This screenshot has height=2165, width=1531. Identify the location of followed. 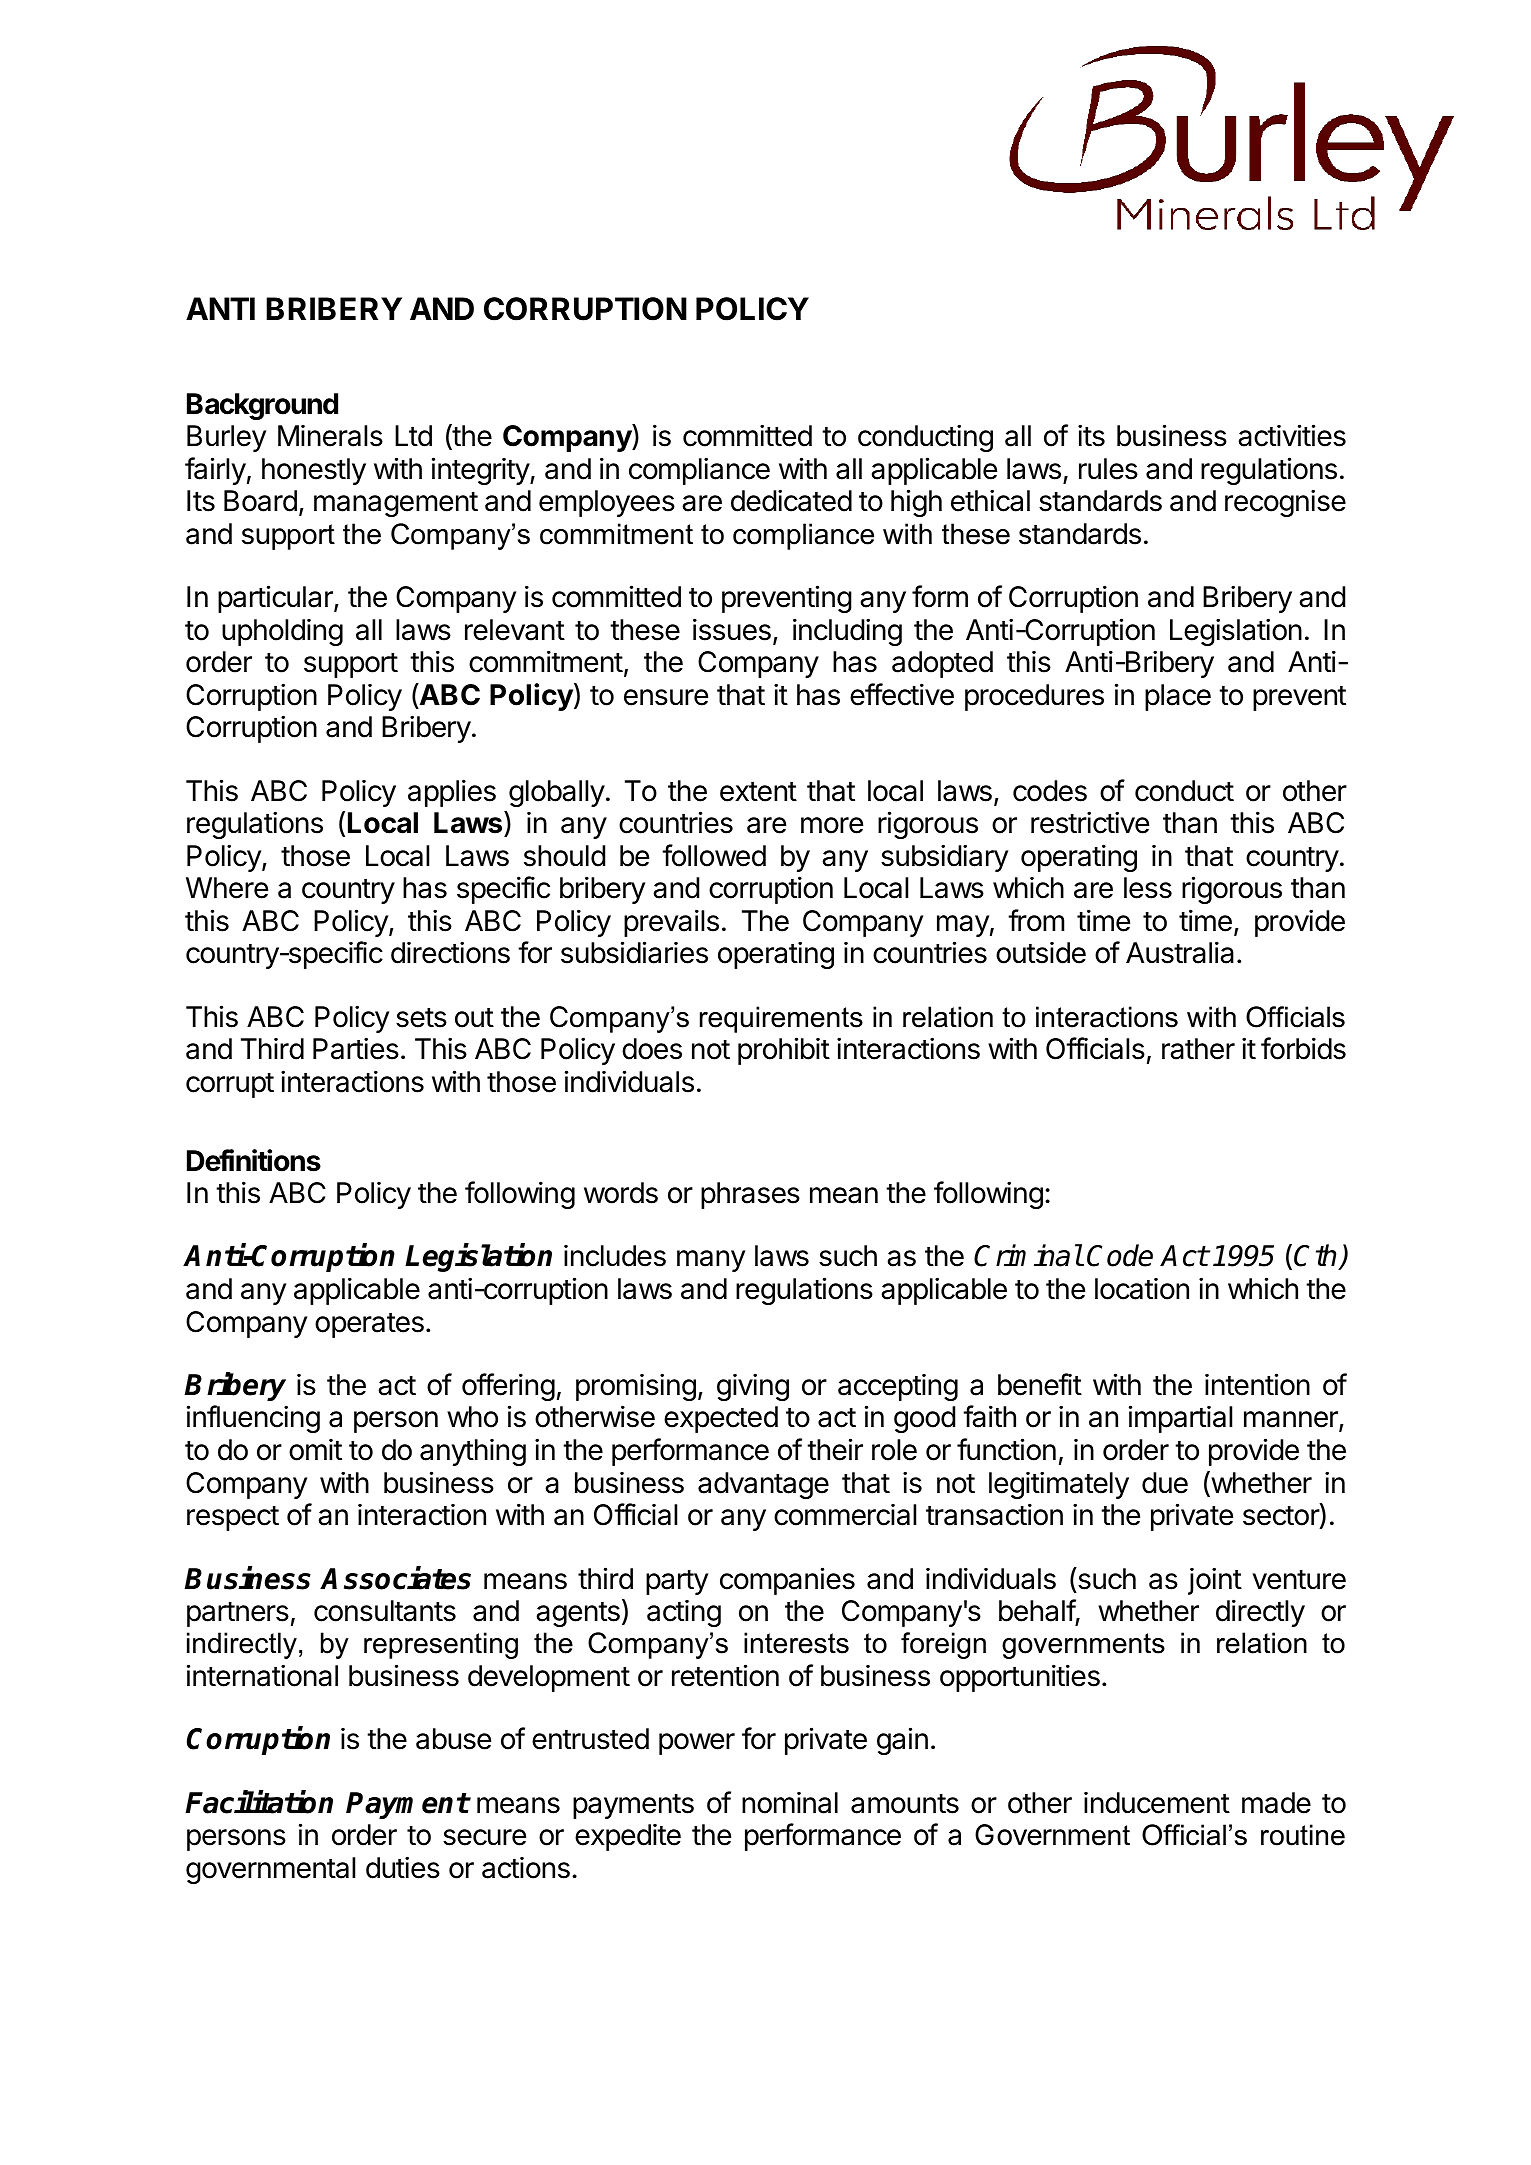
(714, 855).
